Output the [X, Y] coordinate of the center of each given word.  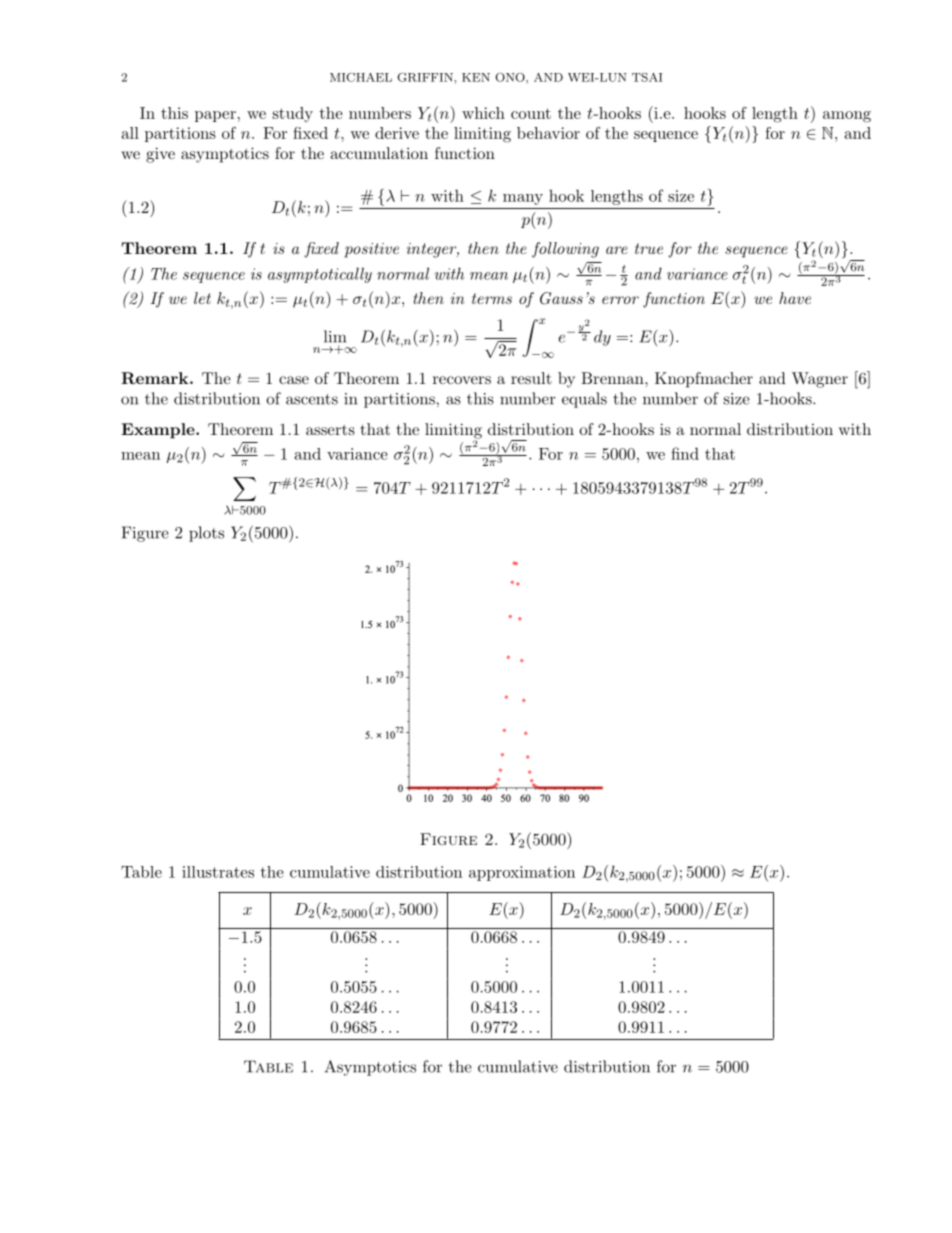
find [685, 453]
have [795, 298]
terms [492, 298]
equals [584, 400]
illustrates [218, 872]
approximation [522, 873]
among [847, 117]
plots [206, 534]
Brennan [613, 378]
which [483, 113]
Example [159, 431]
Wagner [820, 380]
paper [215, 116]
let [202, 298]
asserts [330, 429]
